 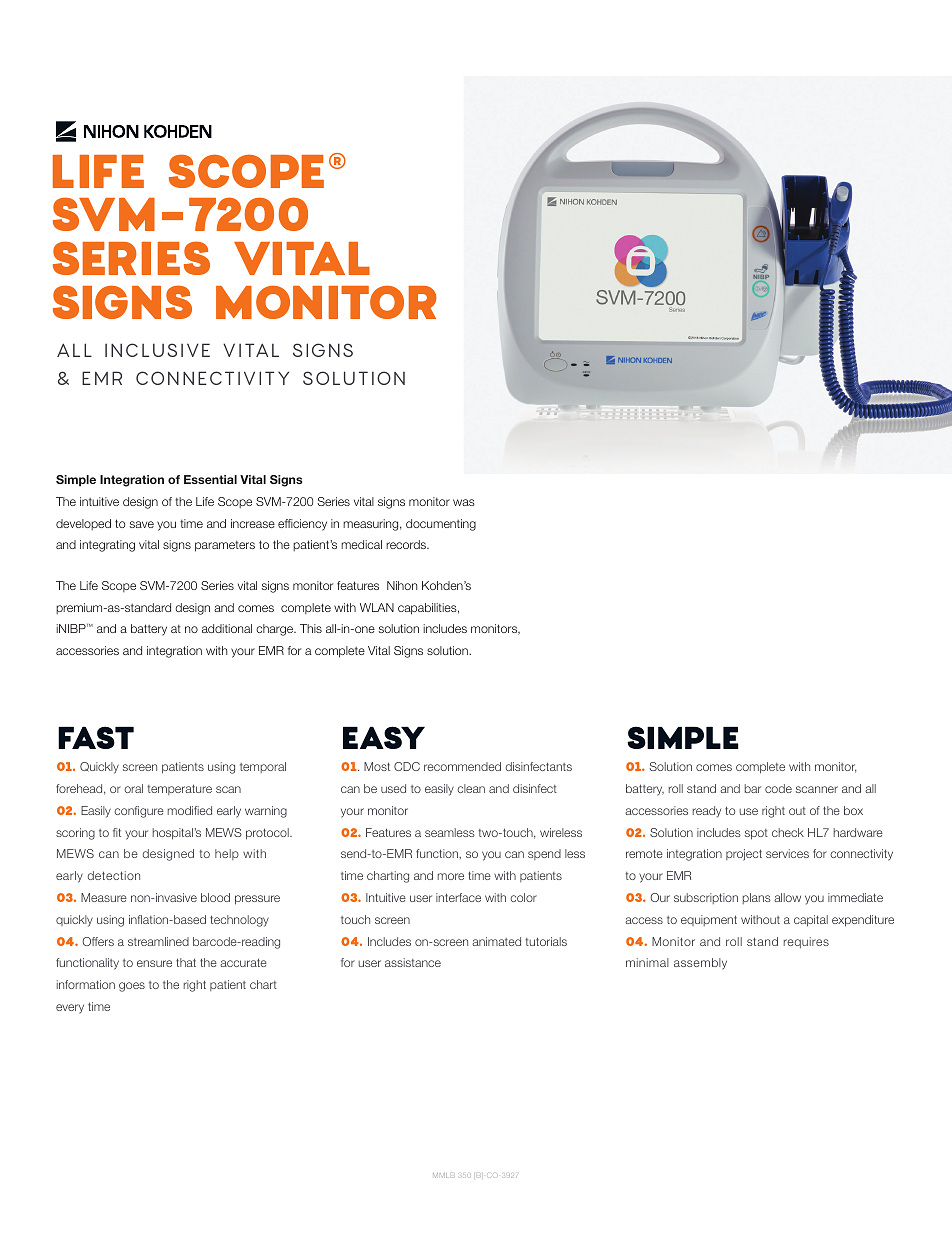 What do you see at coordinates (464, 502) in the document?
I see `was` at bounding box center [464, 502].
